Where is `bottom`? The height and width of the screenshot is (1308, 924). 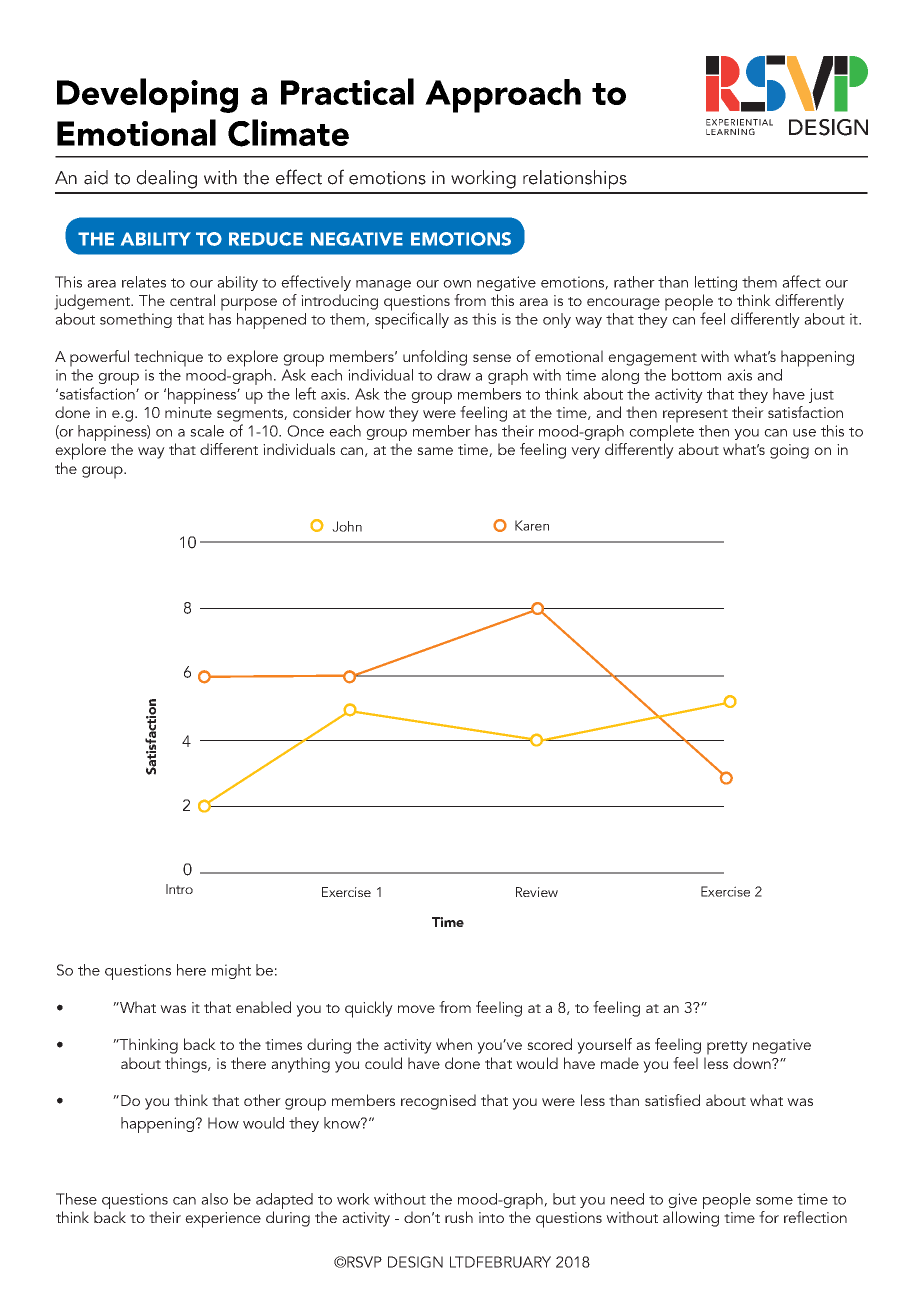
bottom is located at coordinates (696, 375).
